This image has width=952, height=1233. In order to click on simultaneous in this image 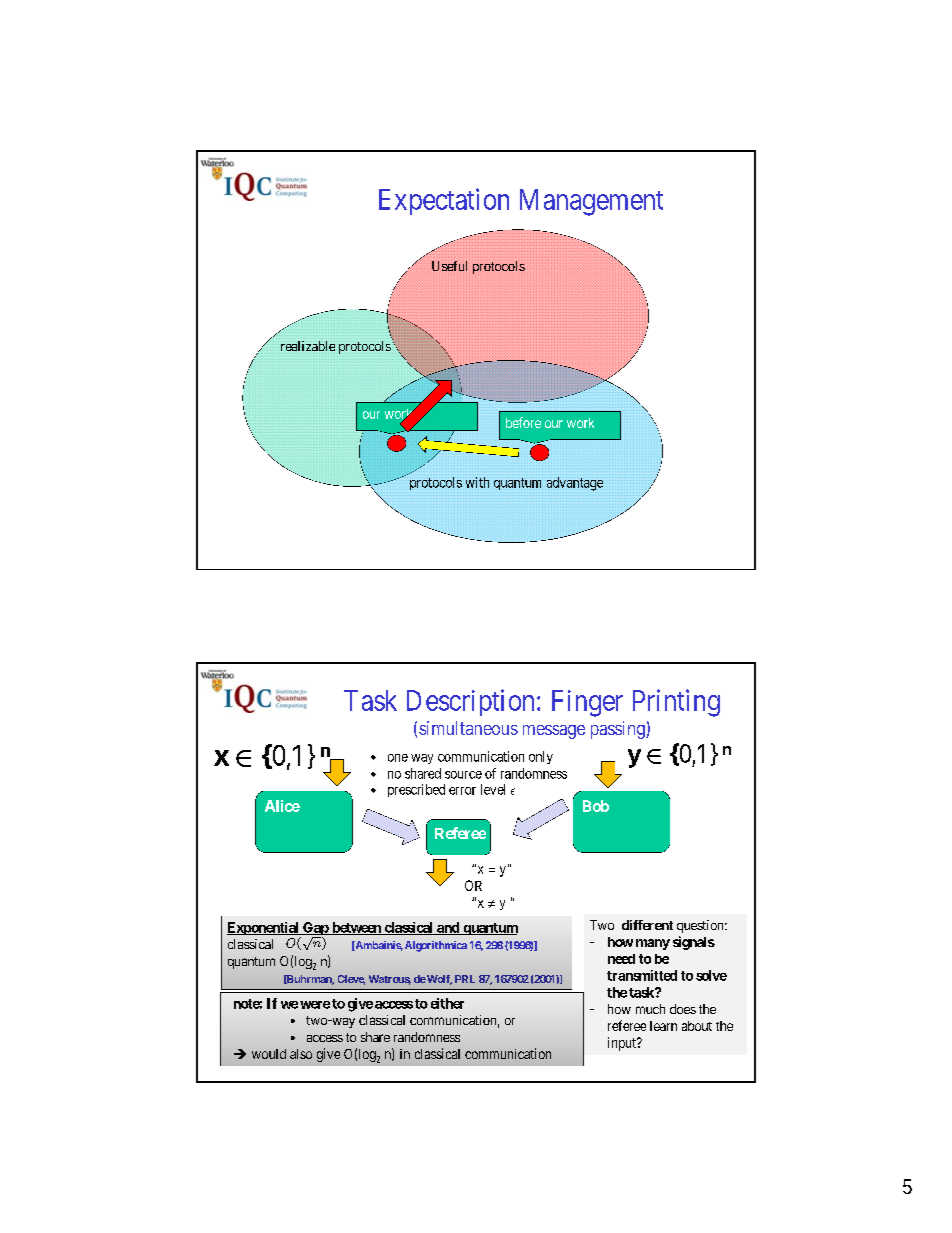, I will do `click(468, 728)`.
